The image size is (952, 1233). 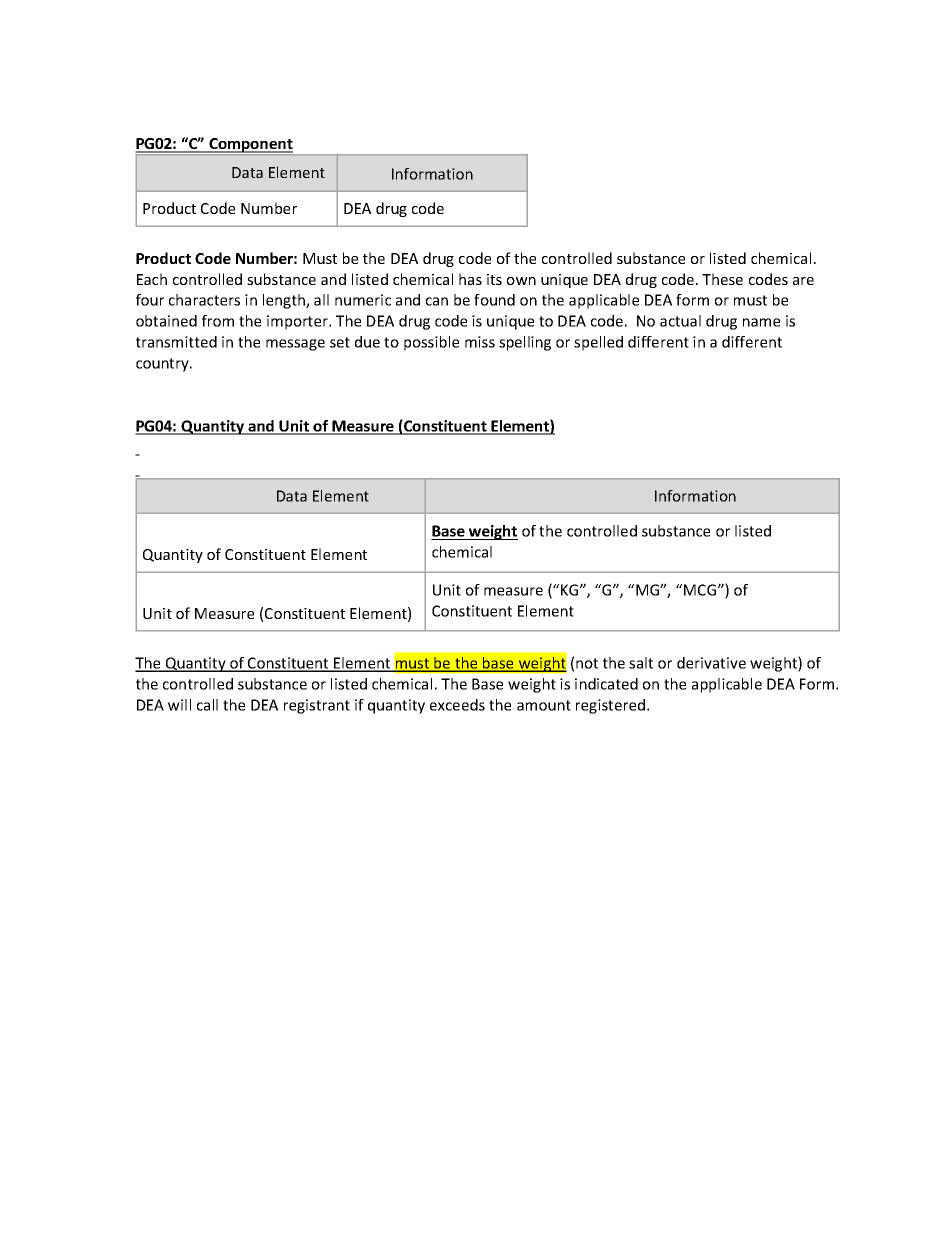 What do you see at coordinates (295, 345) in the screenshot?
I see `message` at bounding box center [295, 345].
